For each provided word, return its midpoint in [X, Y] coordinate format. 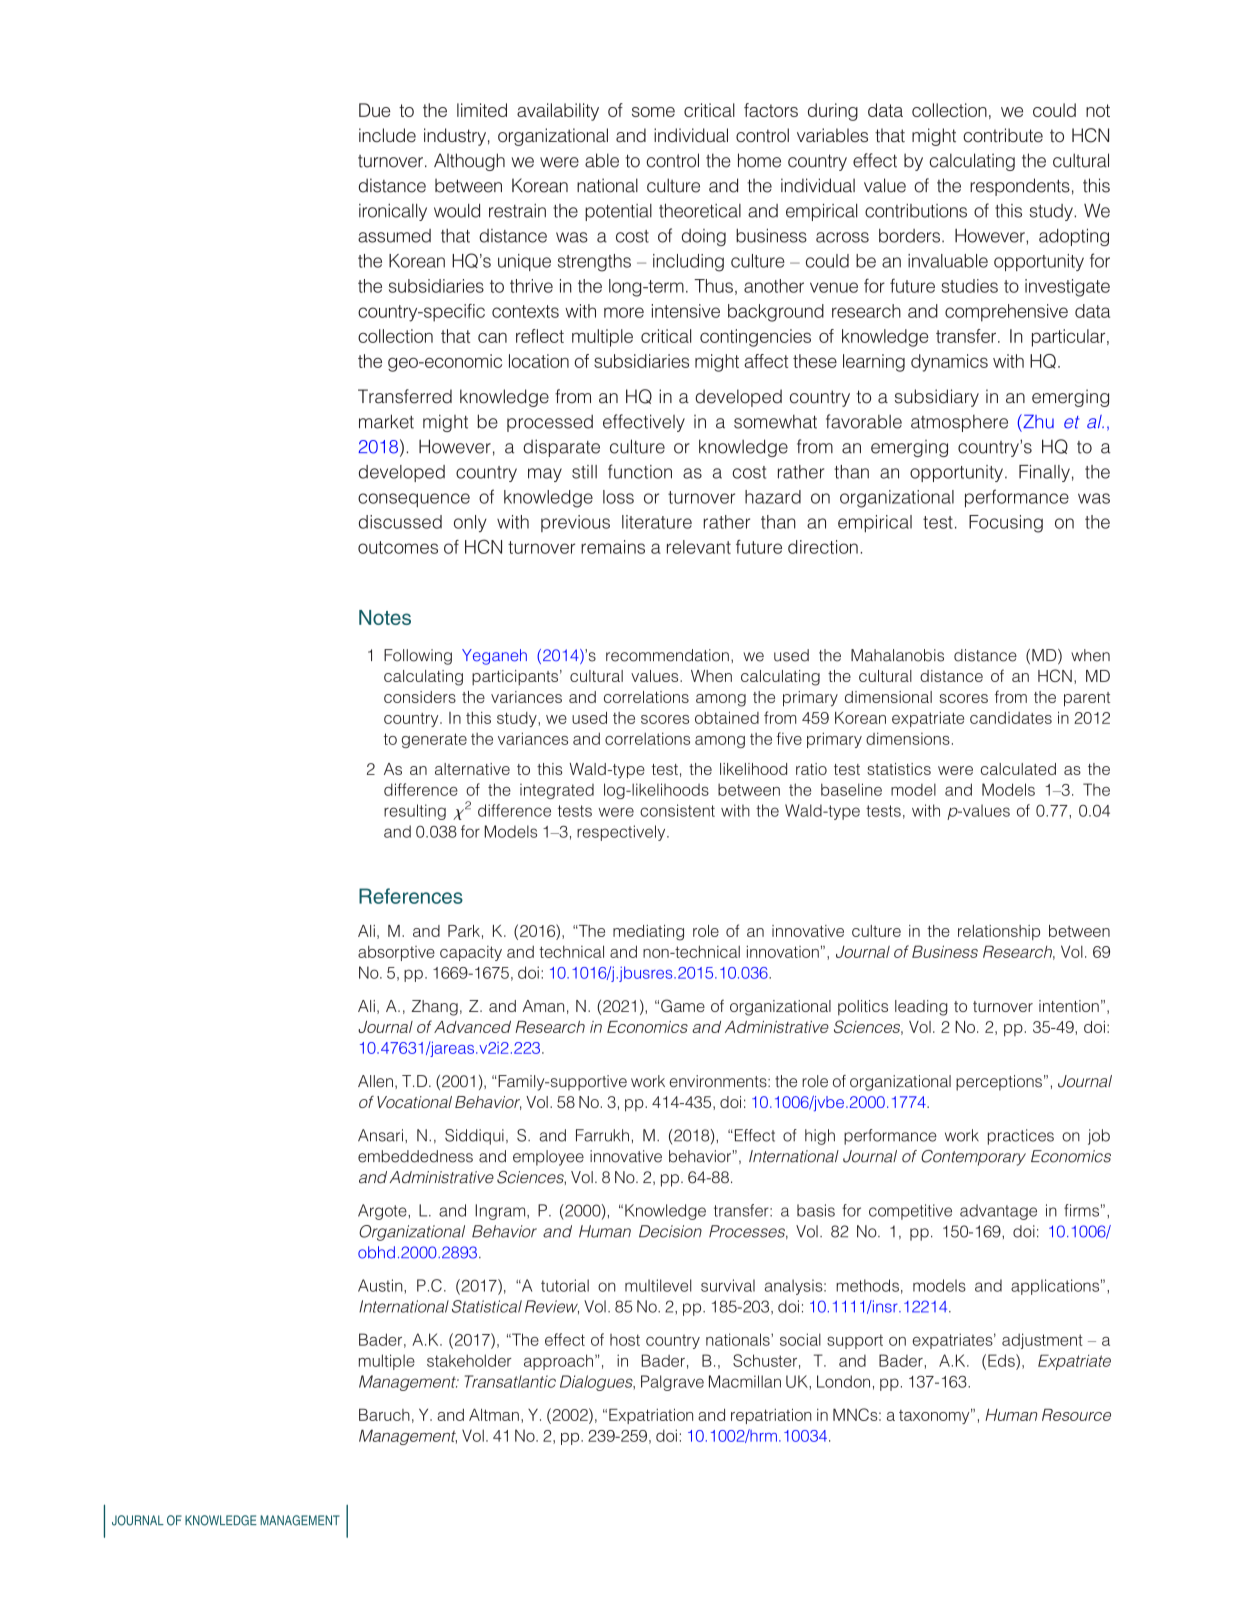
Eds [1002, 1360]
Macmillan [745, 1381]
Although [469, 162]
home [759, 160]
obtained [727, 717]
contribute [1003, 135]
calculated [1018, 769]
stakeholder [469, 1360]
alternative [472, 769]
